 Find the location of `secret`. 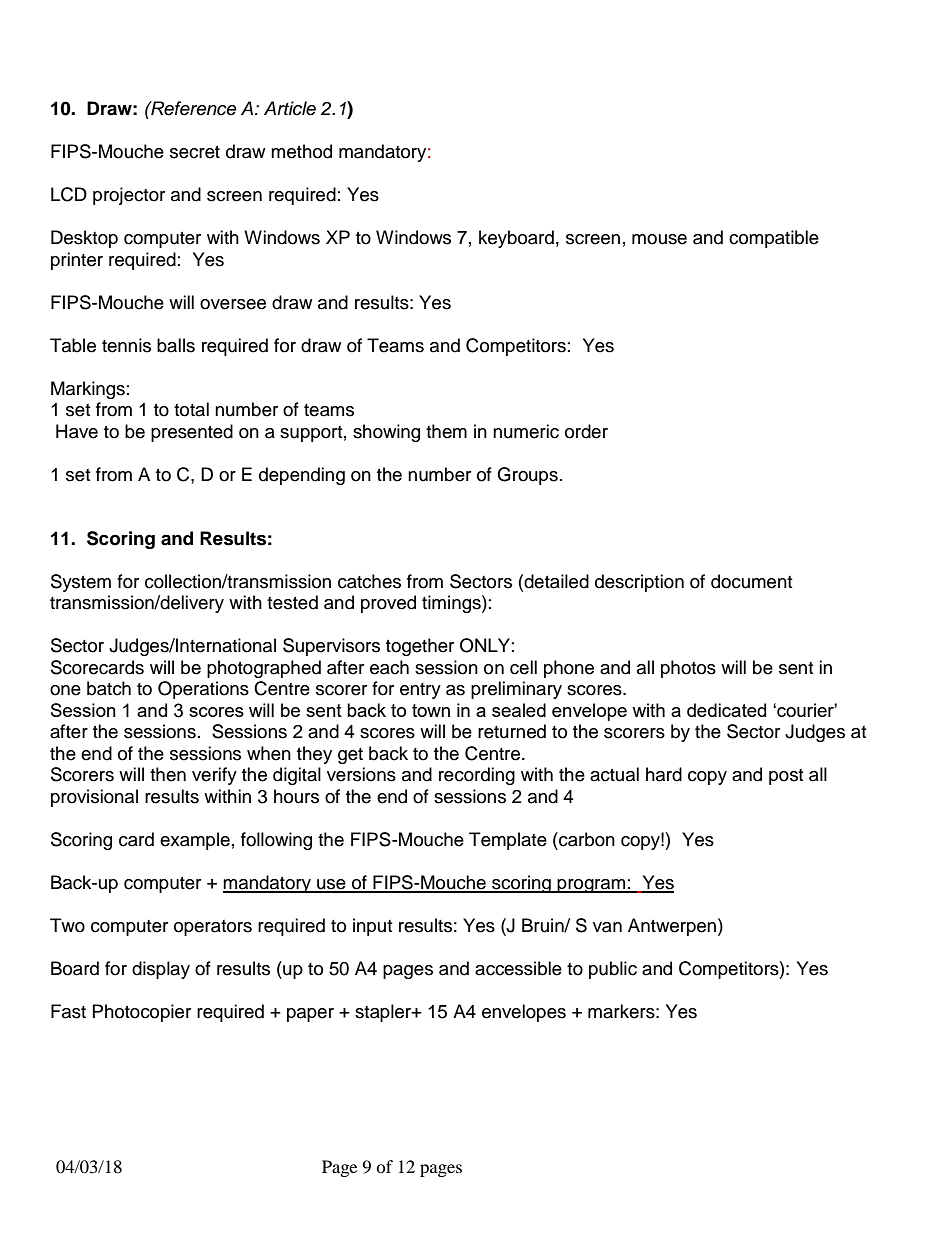

secret is located at coordinates (195, 152).
